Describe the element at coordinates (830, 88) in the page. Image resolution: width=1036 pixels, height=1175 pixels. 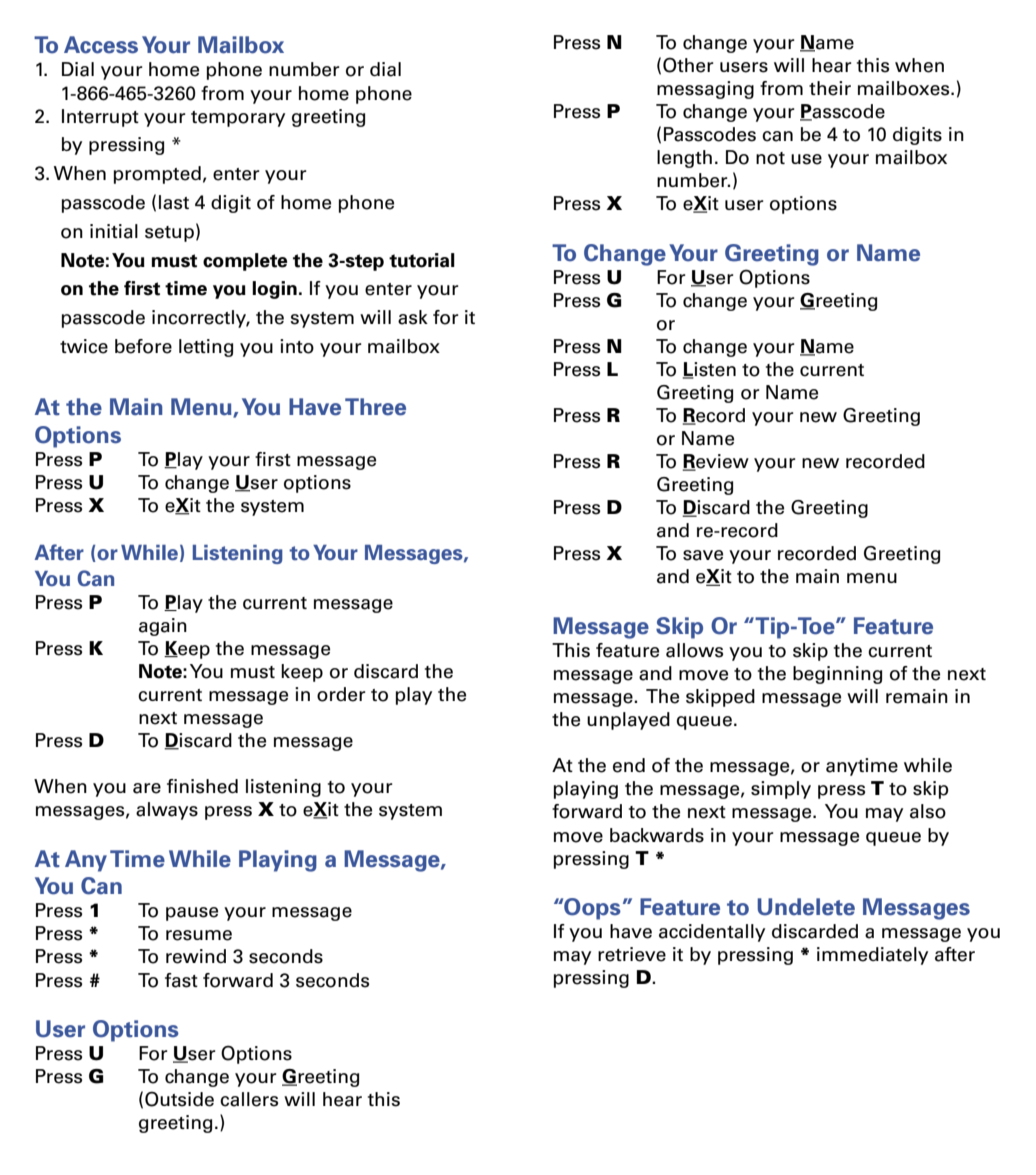
I see `their` at that location.
